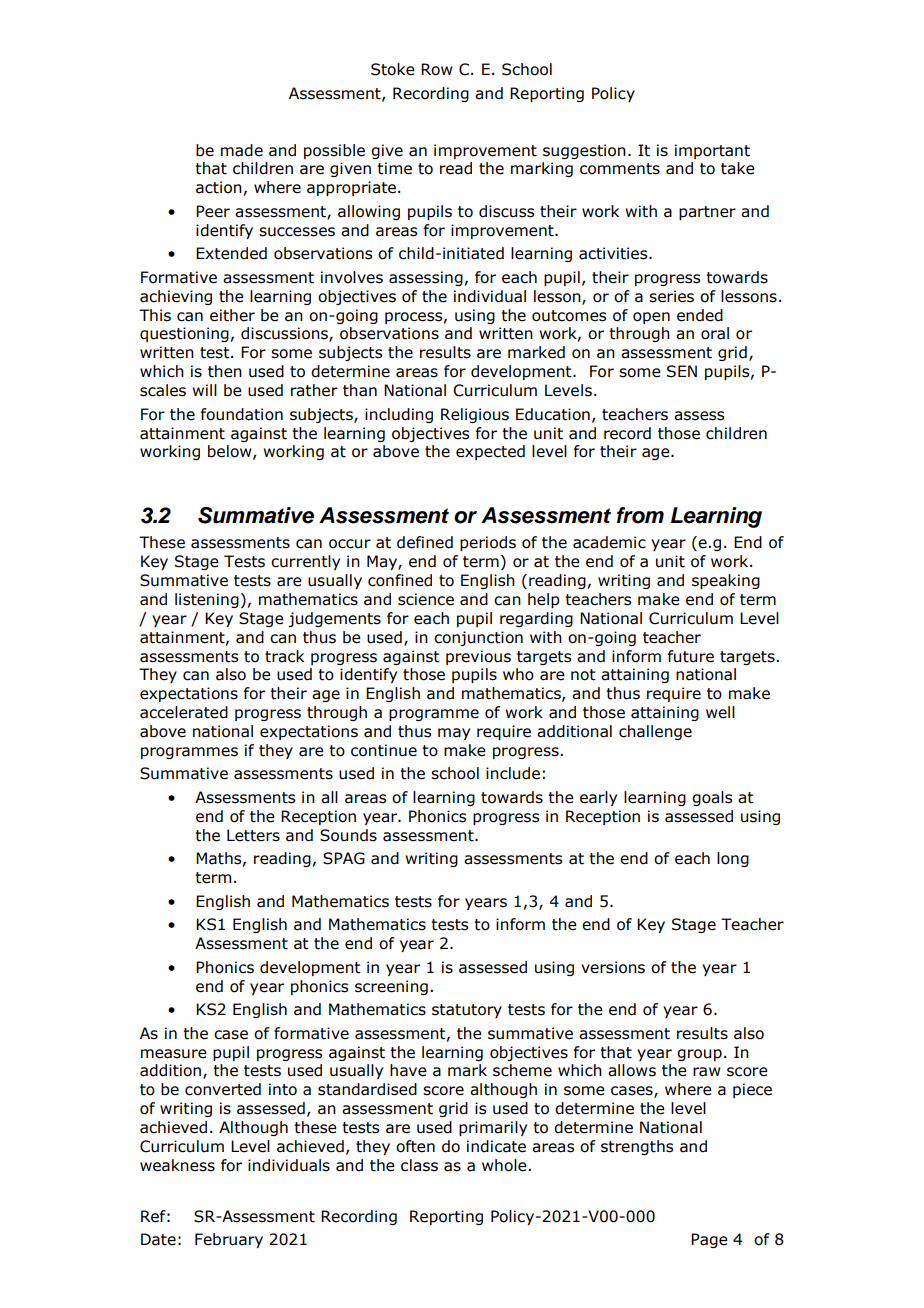 This screenshot has width=924, height=1308. What do you see at coordinates (242, 150) in the screenshot?
I see `made` at bounding box center [242, 150].
